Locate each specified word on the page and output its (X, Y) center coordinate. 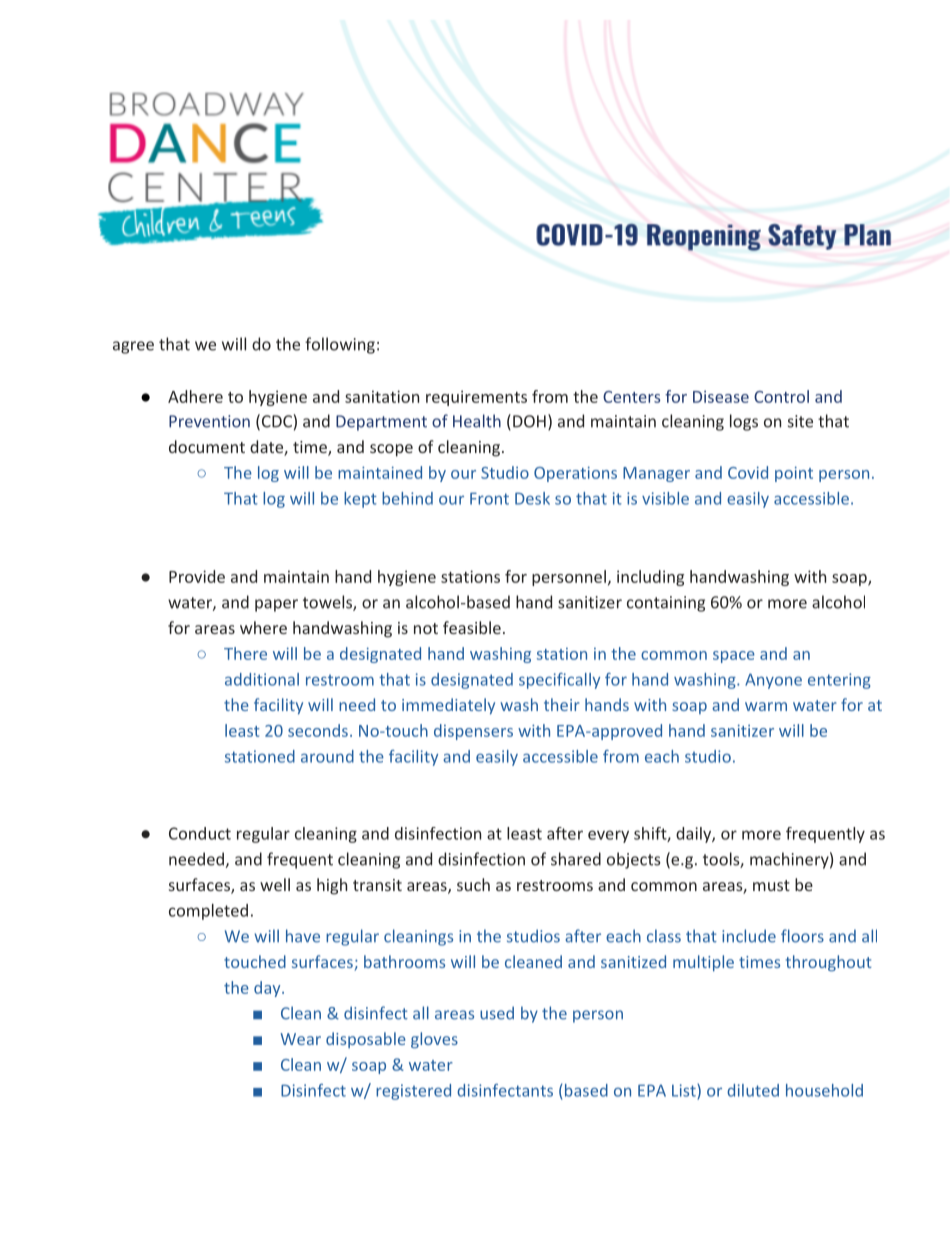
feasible (472, 627)
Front (489, 498)
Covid (748, 472)
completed (208, 912)
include (749, 936)
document (207, 446)
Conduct (200, 833)
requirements (476, 398)
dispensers (473, 732)
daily (694, 835)
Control (781, 396)
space (734, 657)
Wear (300, 1039)
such (473, 884)
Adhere (195, 396)
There (245, 653)
